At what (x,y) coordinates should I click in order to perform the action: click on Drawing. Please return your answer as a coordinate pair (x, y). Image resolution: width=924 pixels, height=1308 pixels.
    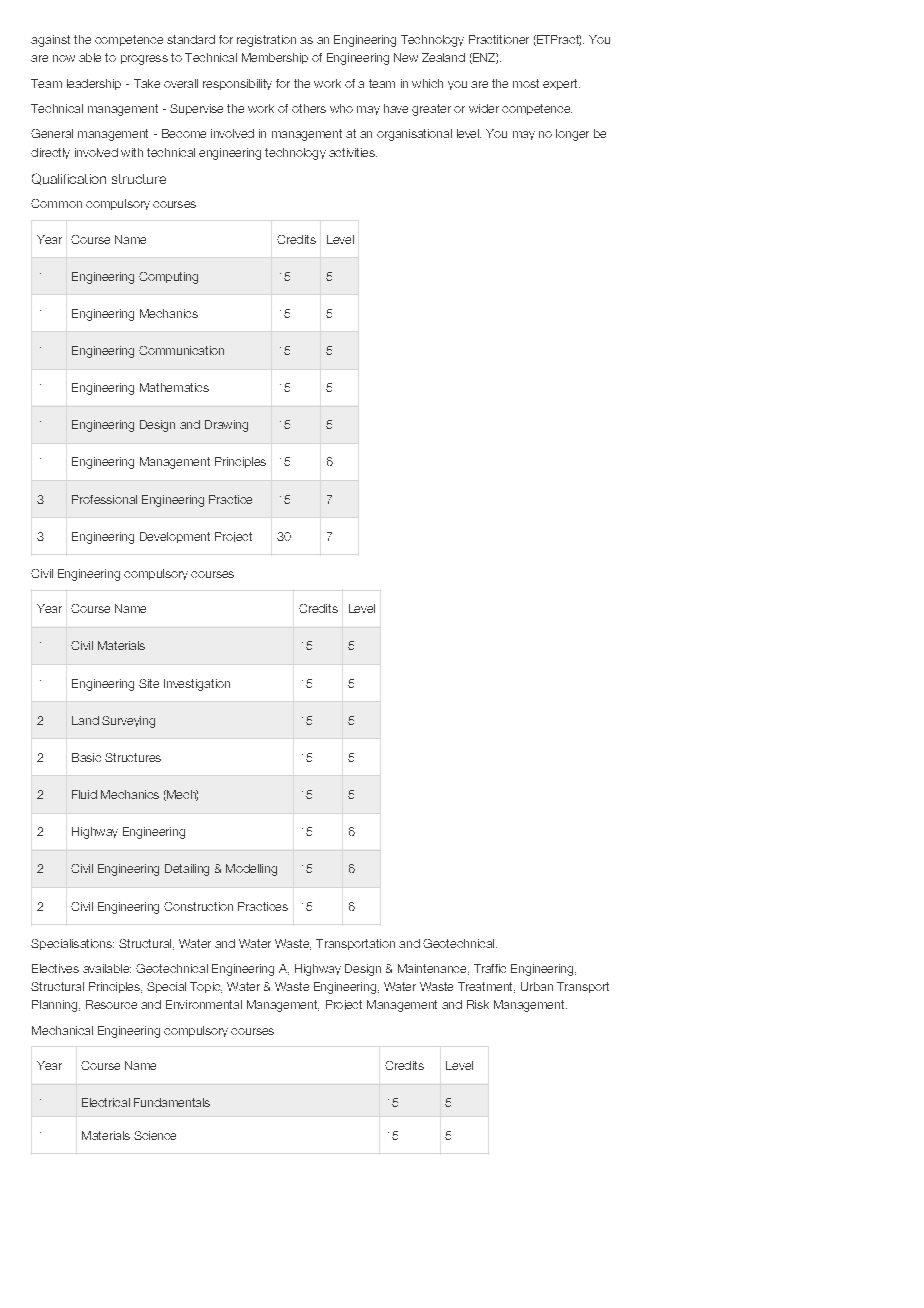
    Looking at the image, I should click on (226, 426).
